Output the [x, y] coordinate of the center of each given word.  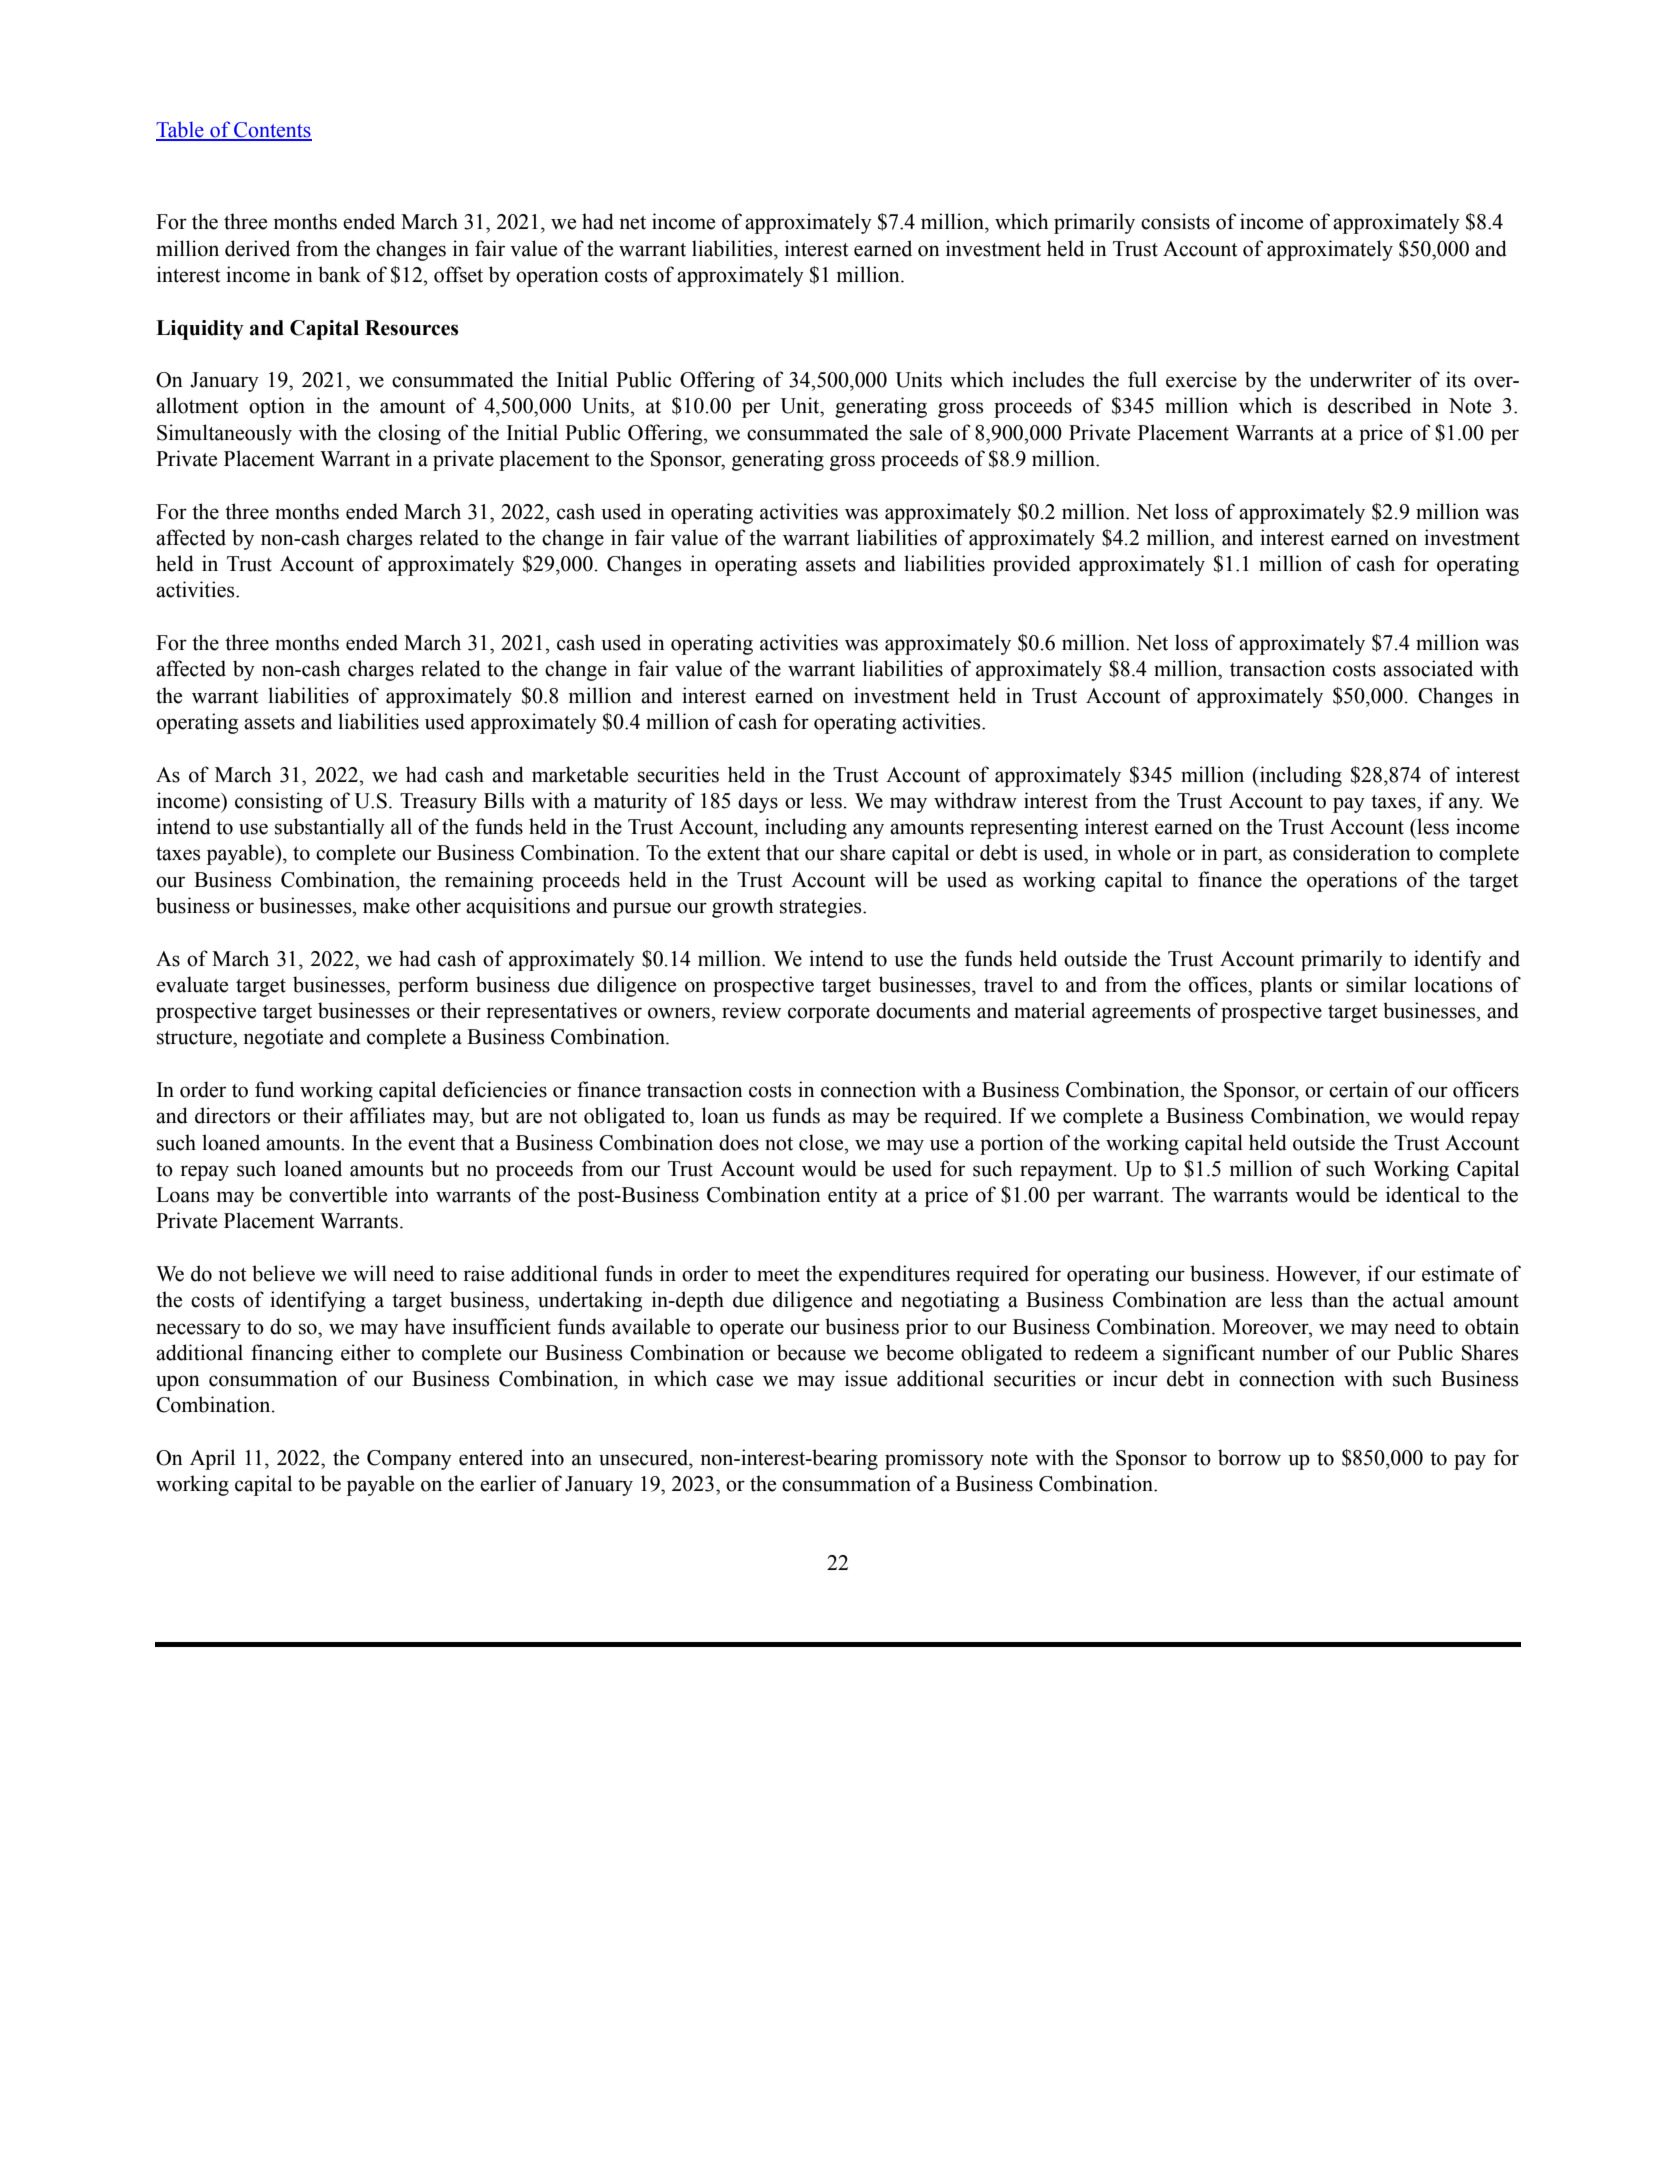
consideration [1352, 852]
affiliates [387, 1115]
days [758, 802]
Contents [272, 131]
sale [926, 432]
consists [1175, 221]
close [822, 1142]
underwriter [1360, 379]
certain [1359, 1089]
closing [409, 434]
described [1369, 405]
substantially [330, 828]
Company [409, 1460]
